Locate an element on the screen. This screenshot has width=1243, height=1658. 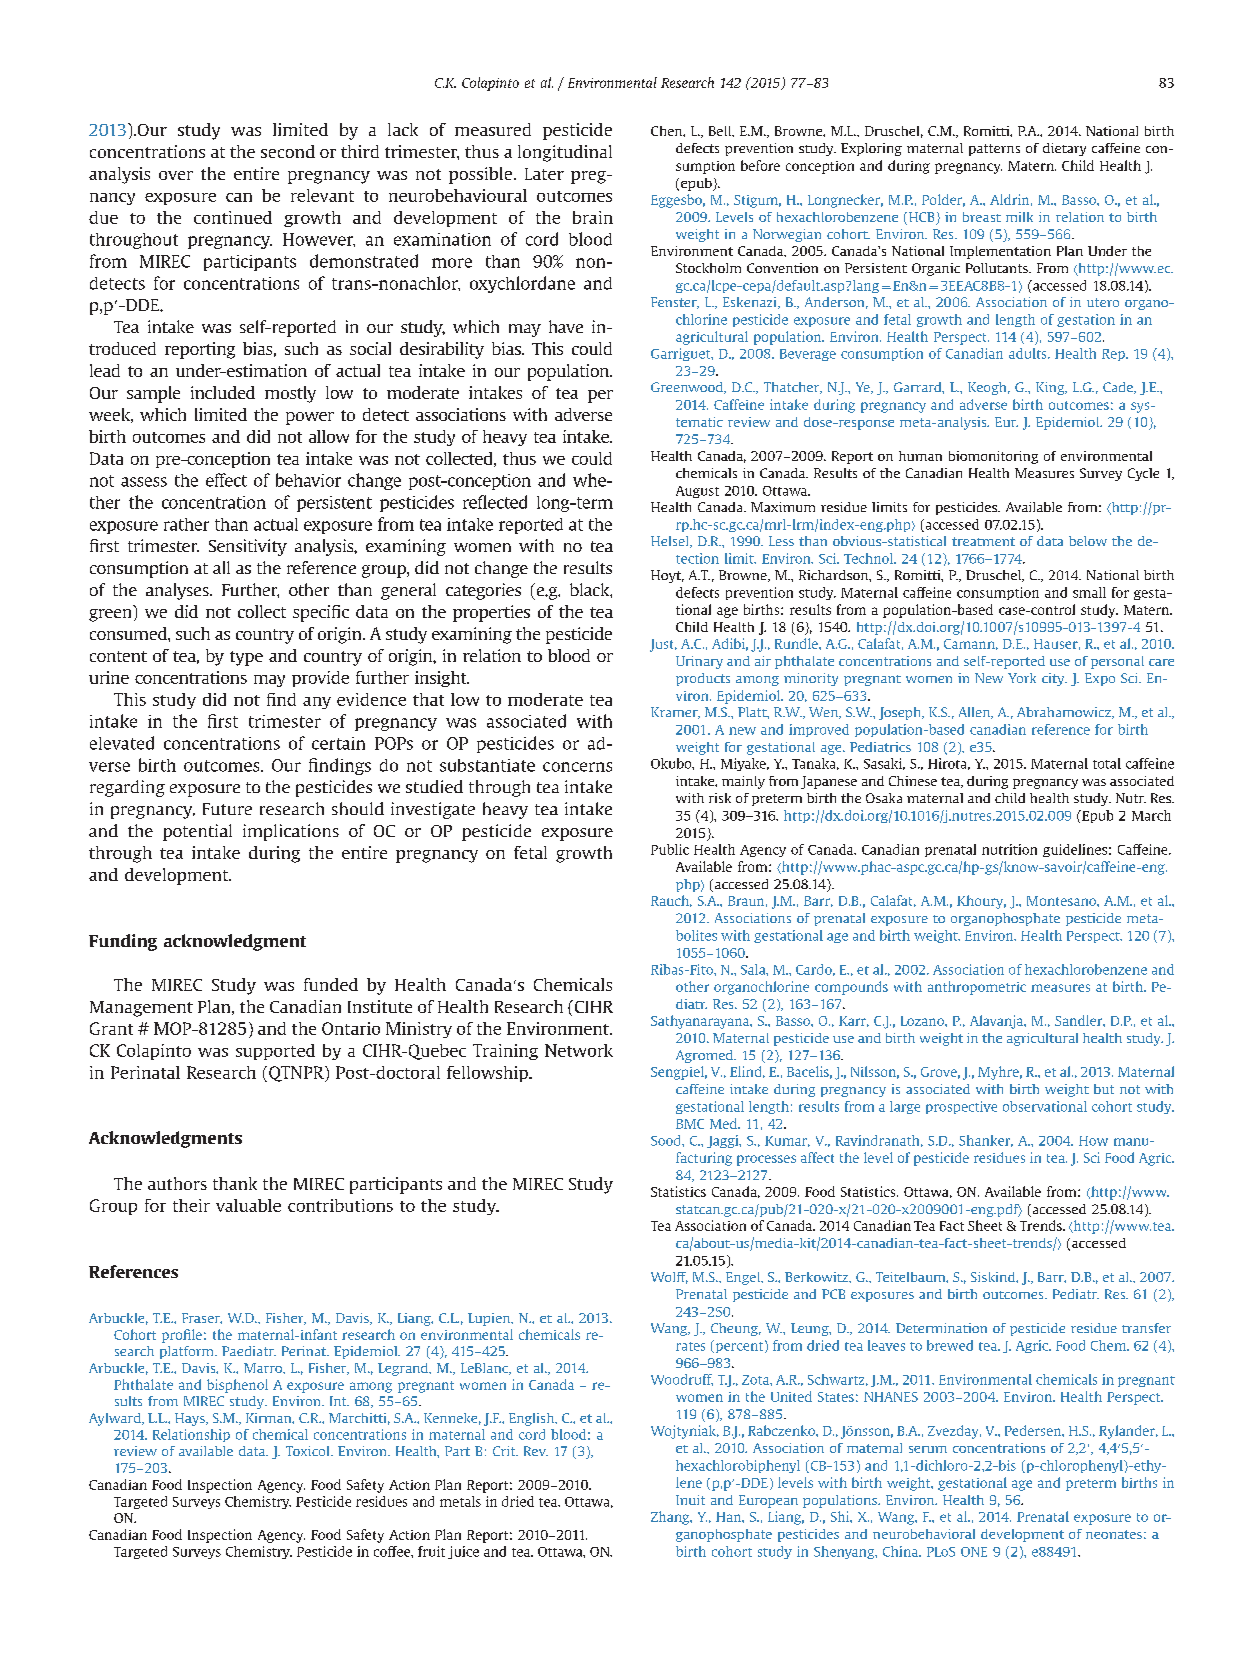
dietary is located at coordinates (1064, 149).
